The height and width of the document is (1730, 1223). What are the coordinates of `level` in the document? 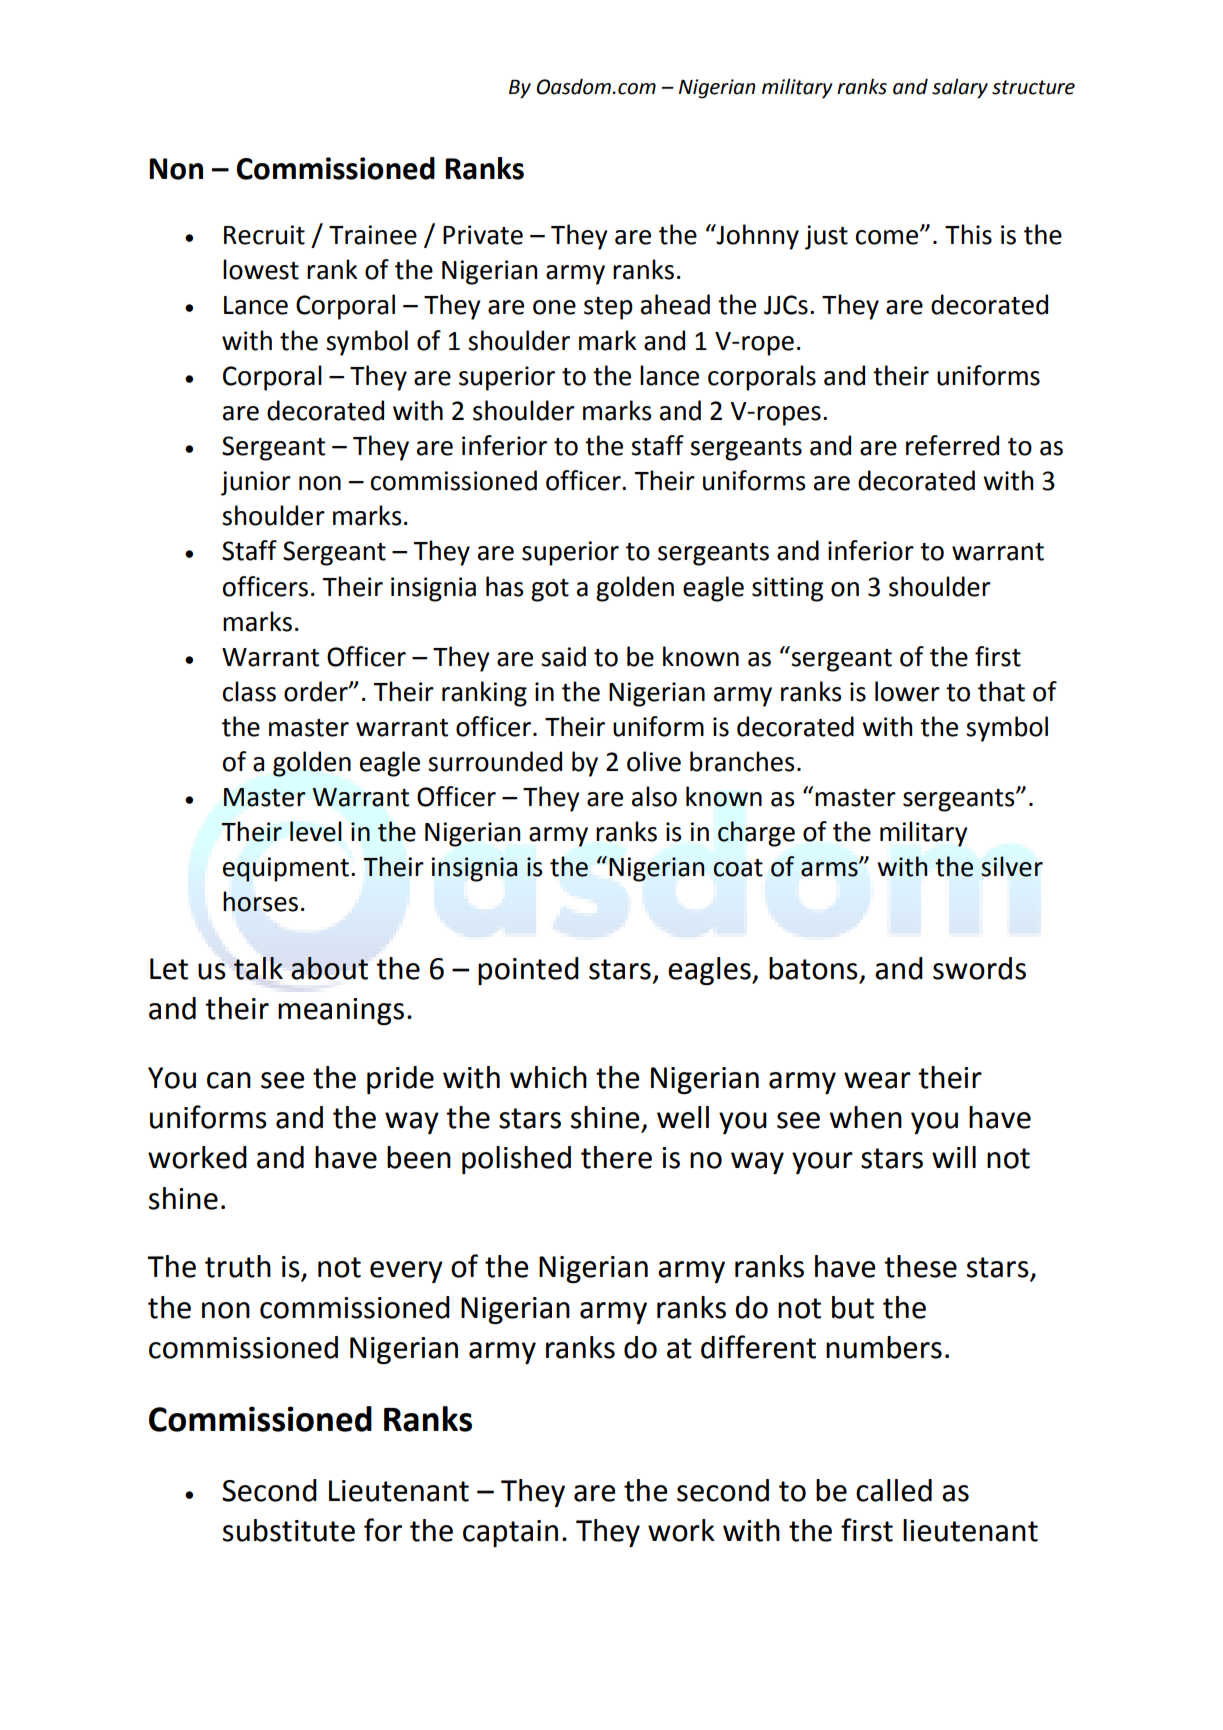 It's located at (316, 831).
